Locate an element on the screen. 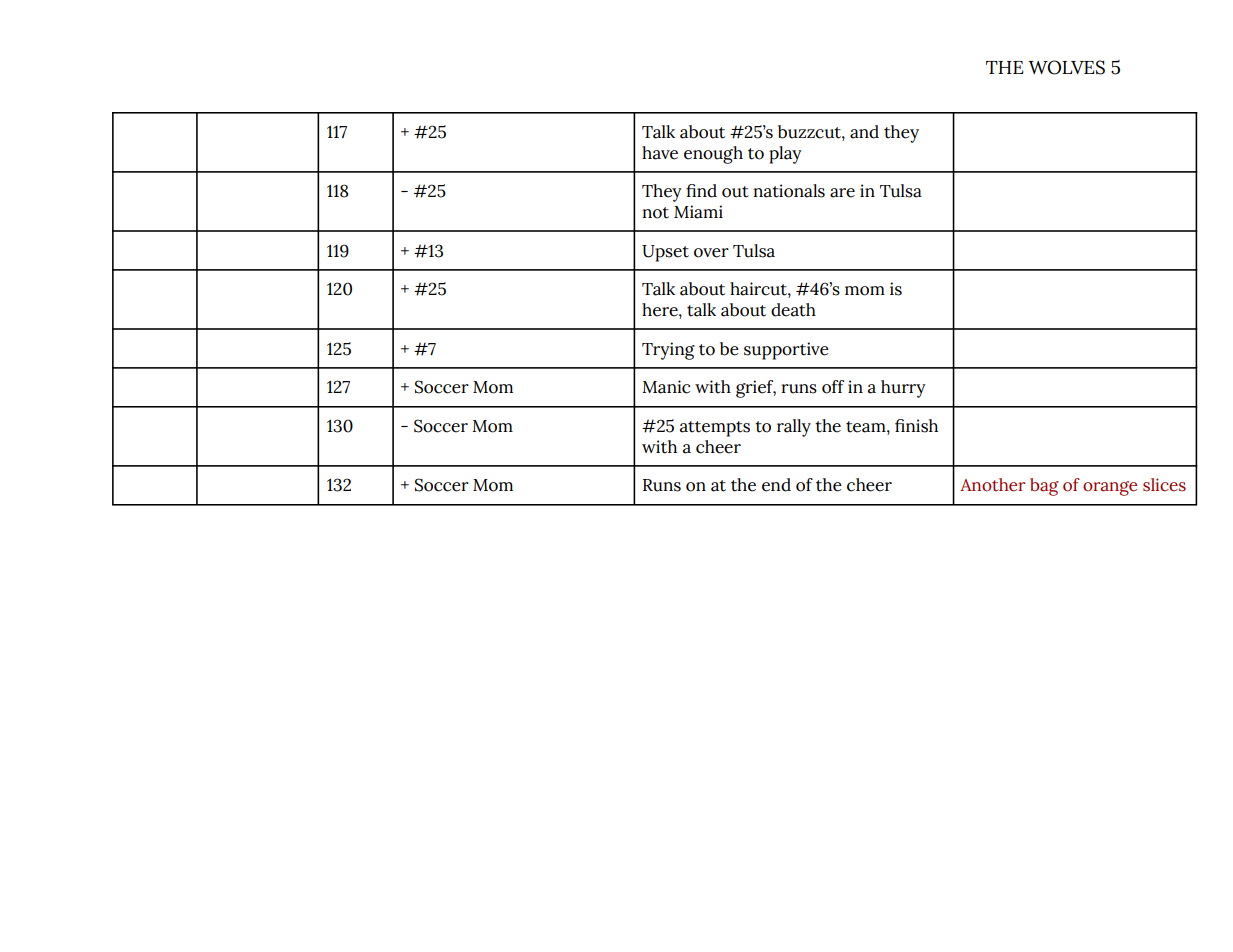  off is located at coordinates (833, 387).
